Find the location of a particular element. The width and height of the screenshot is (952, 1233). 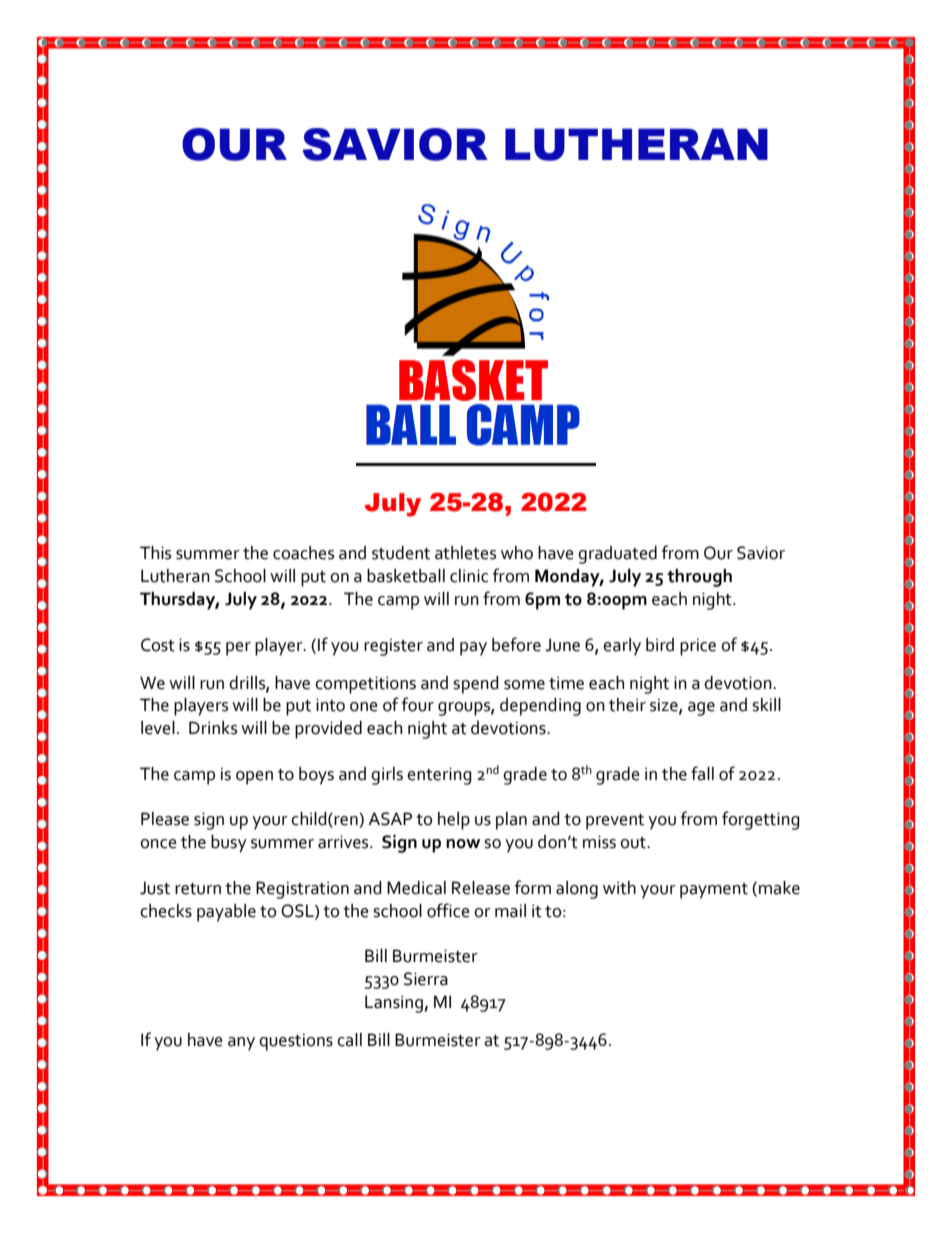

any is located at coordinates (241, 1044).
